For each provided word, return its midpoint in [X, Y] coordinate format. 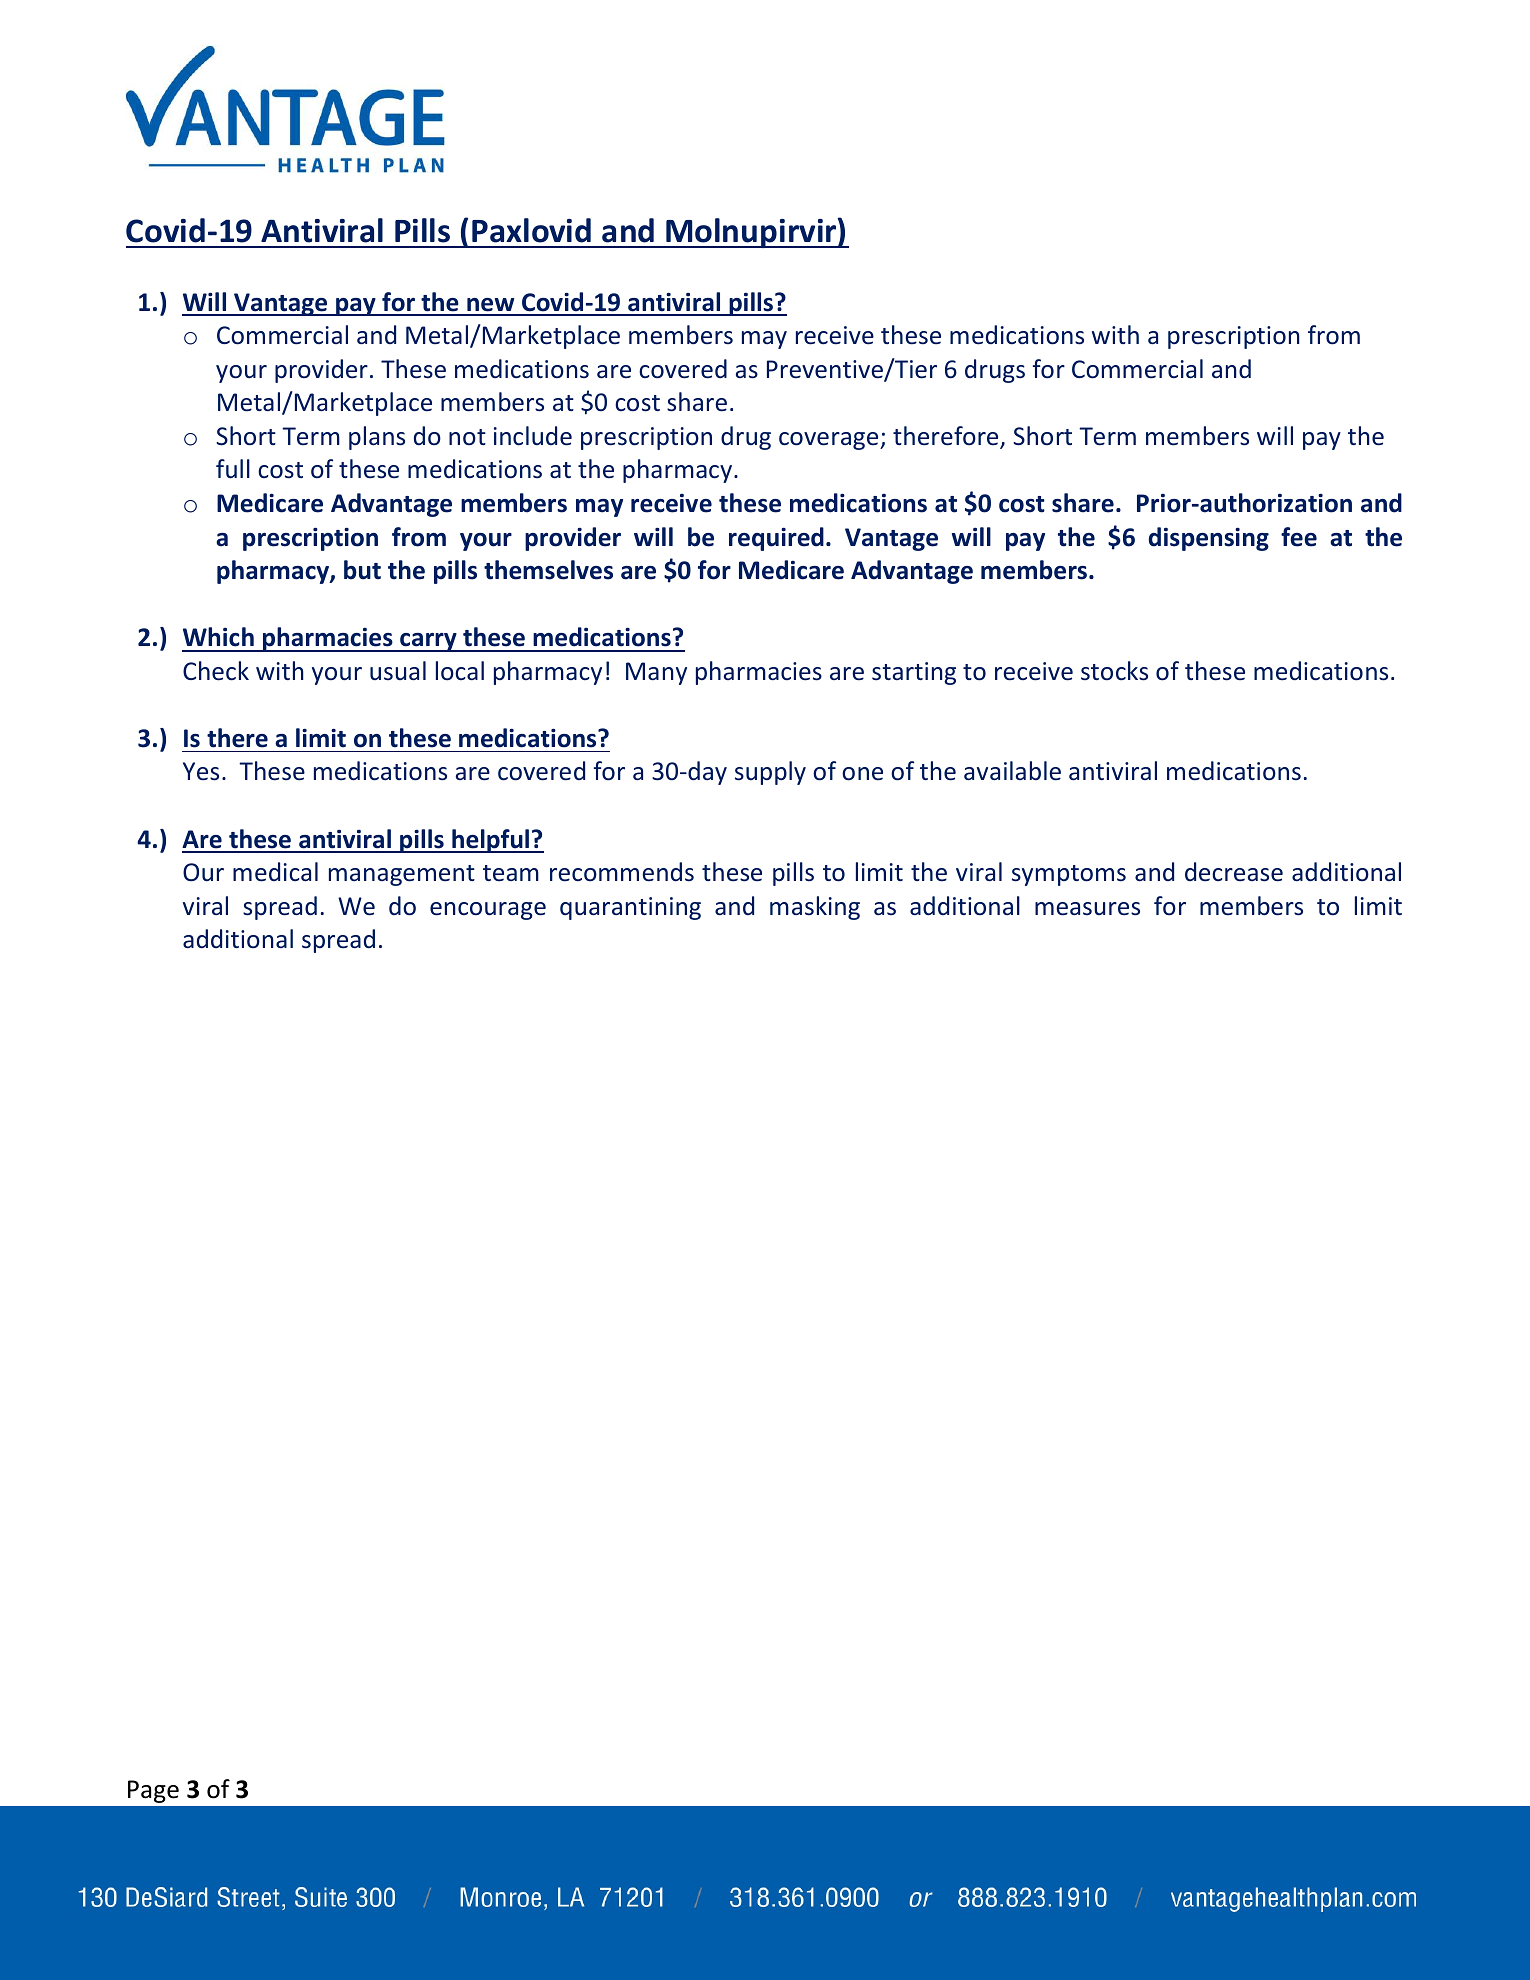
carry [428, 642]
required [776, 539]
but [362, 570]
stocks [1114, 671]
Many [656, 673]
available [1012, 771]
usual [398, 671]
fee [1299, 537]
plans [377, 438]
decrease [1234, 872]
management [402, 875]
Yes [201, 771]
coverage [830, 441]
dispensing [1209, 539]
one [862, 774]
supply [770, 773]
